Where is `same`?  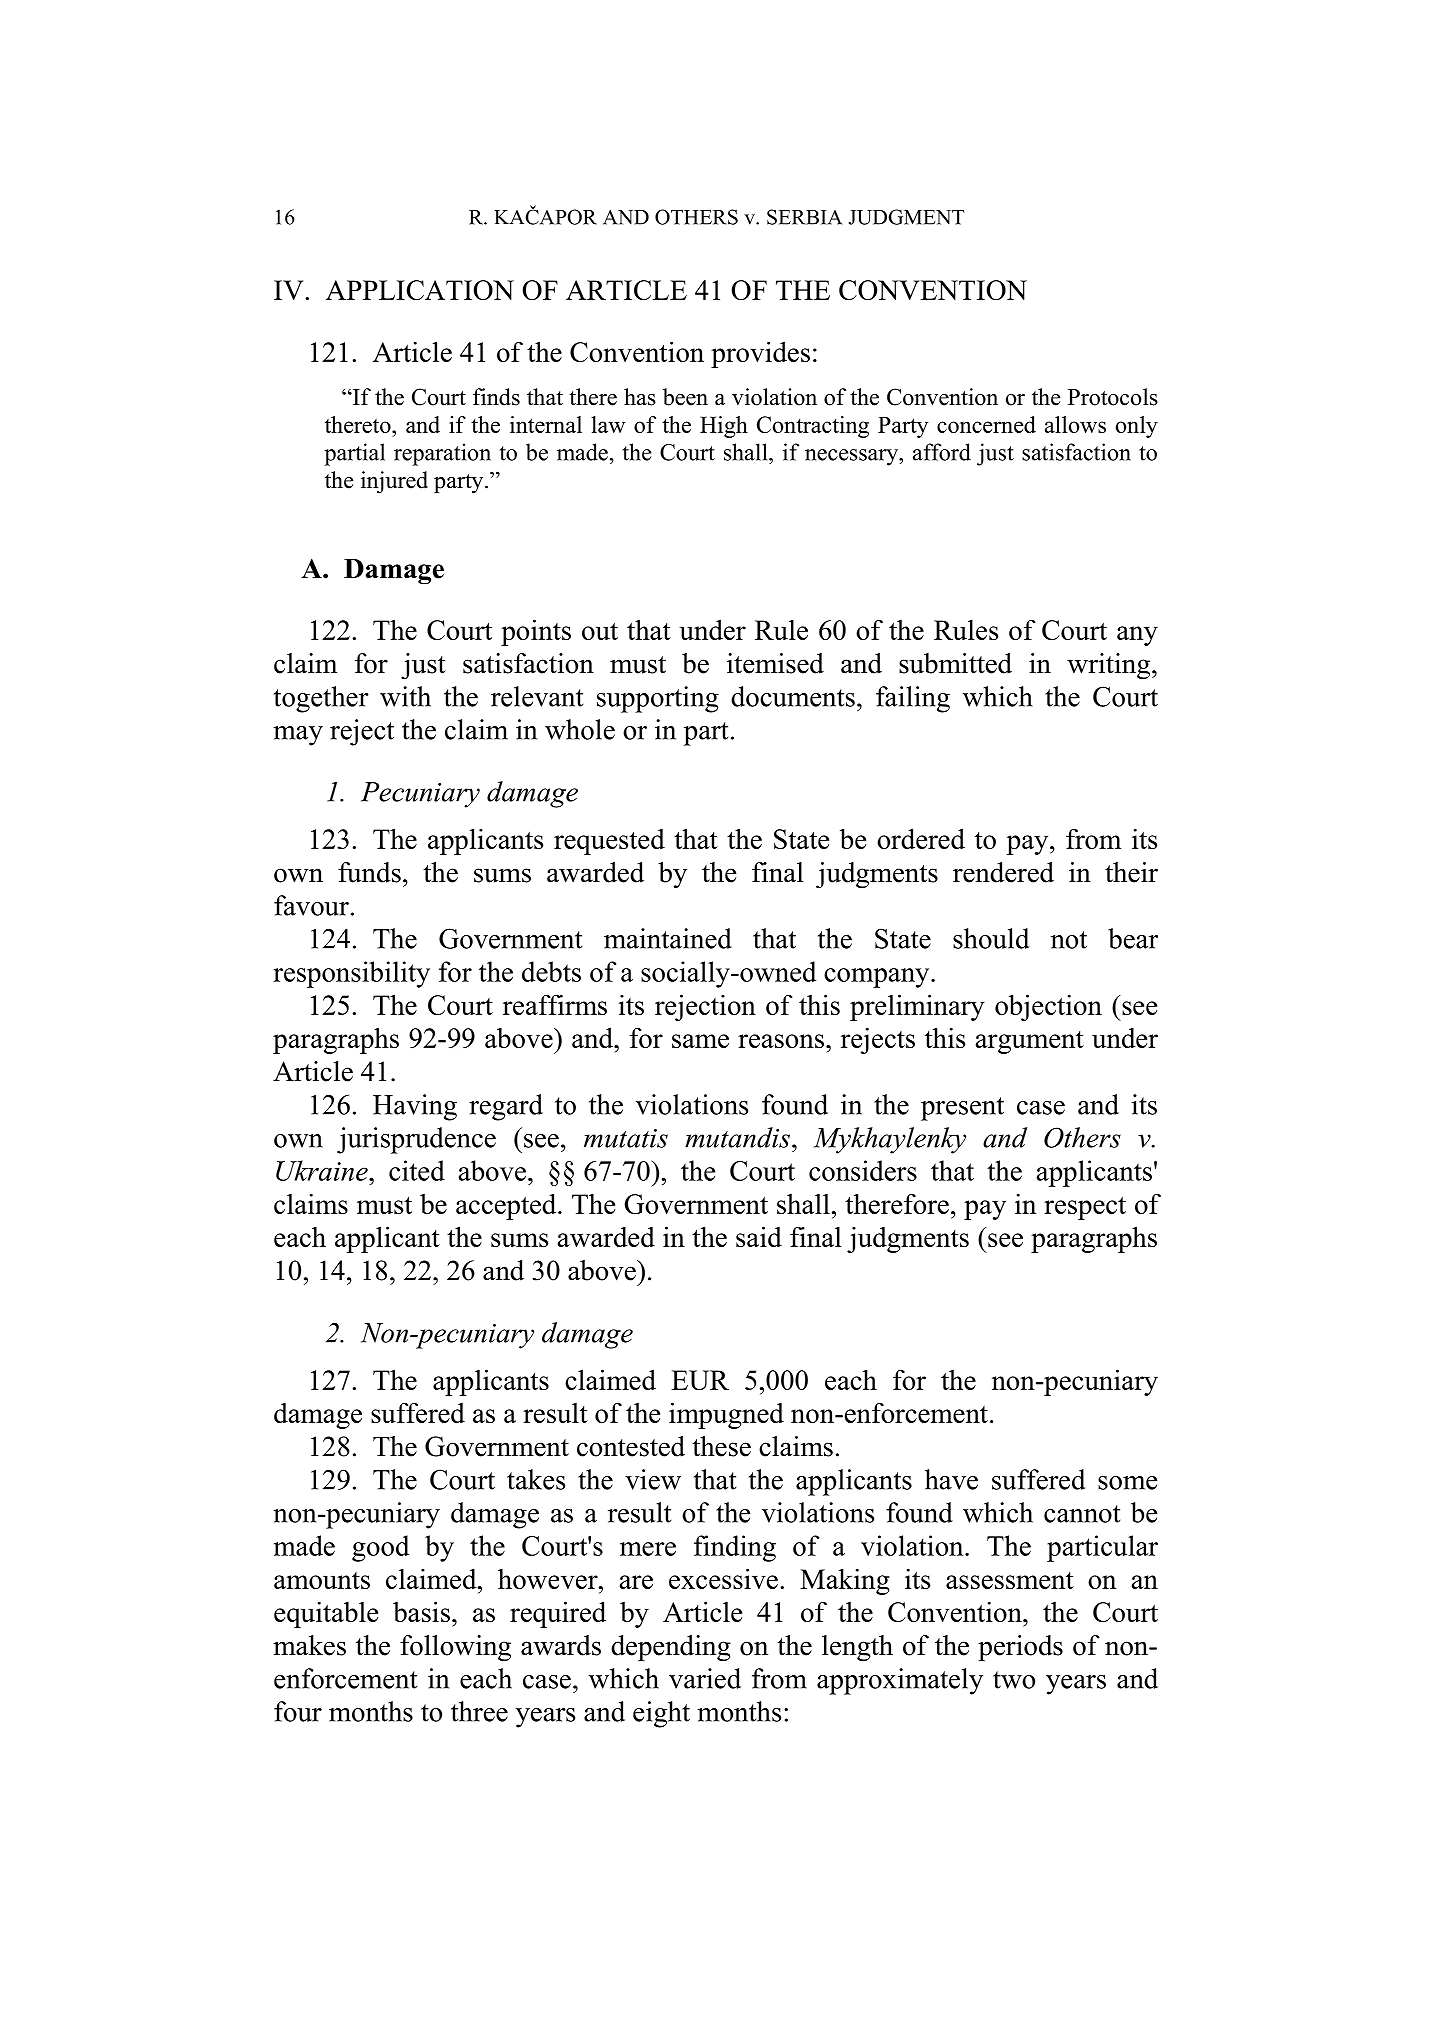 same is located at coordinates (700, 1041).
